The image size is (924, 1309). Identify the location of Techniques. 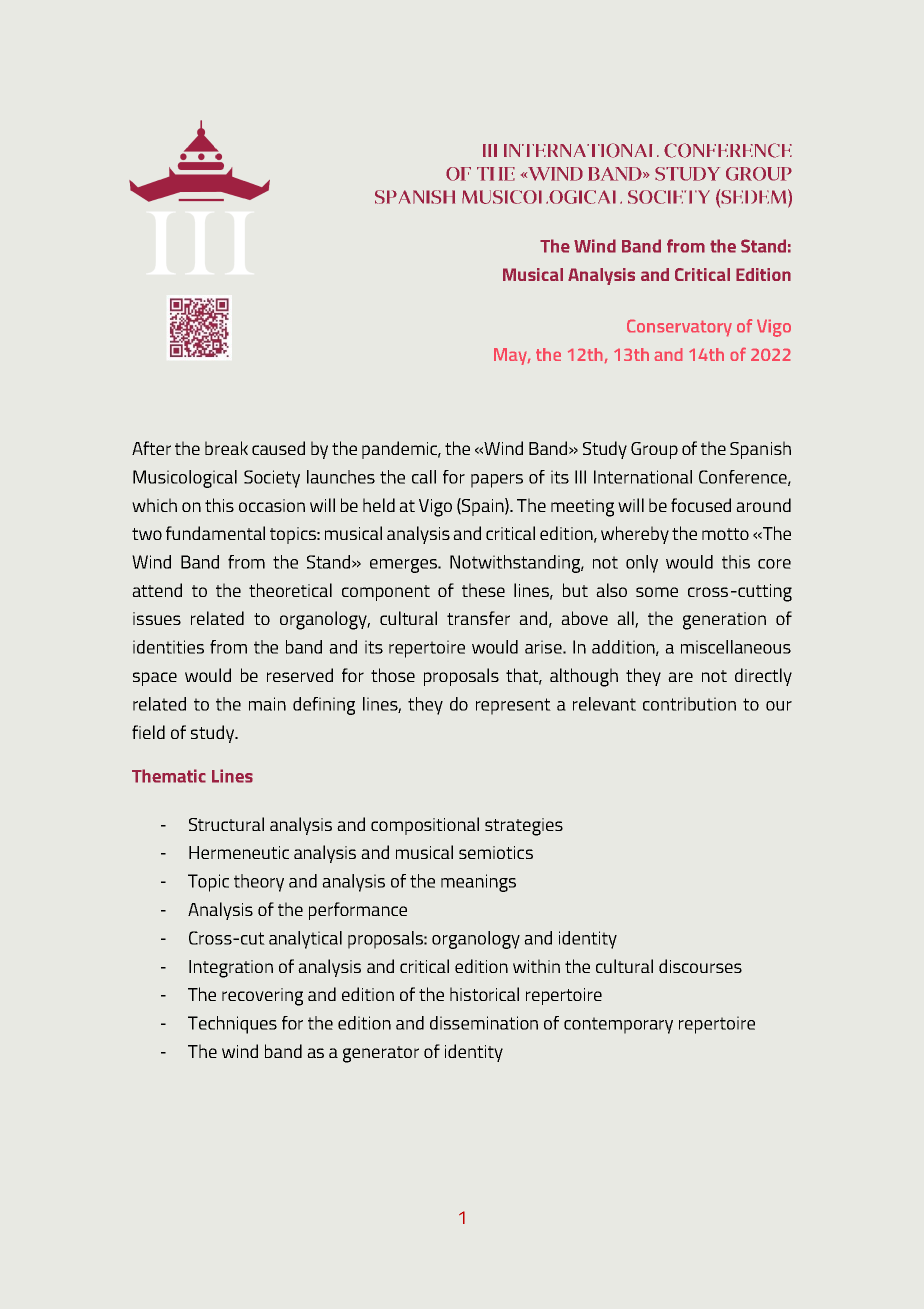
(232, 1025).
